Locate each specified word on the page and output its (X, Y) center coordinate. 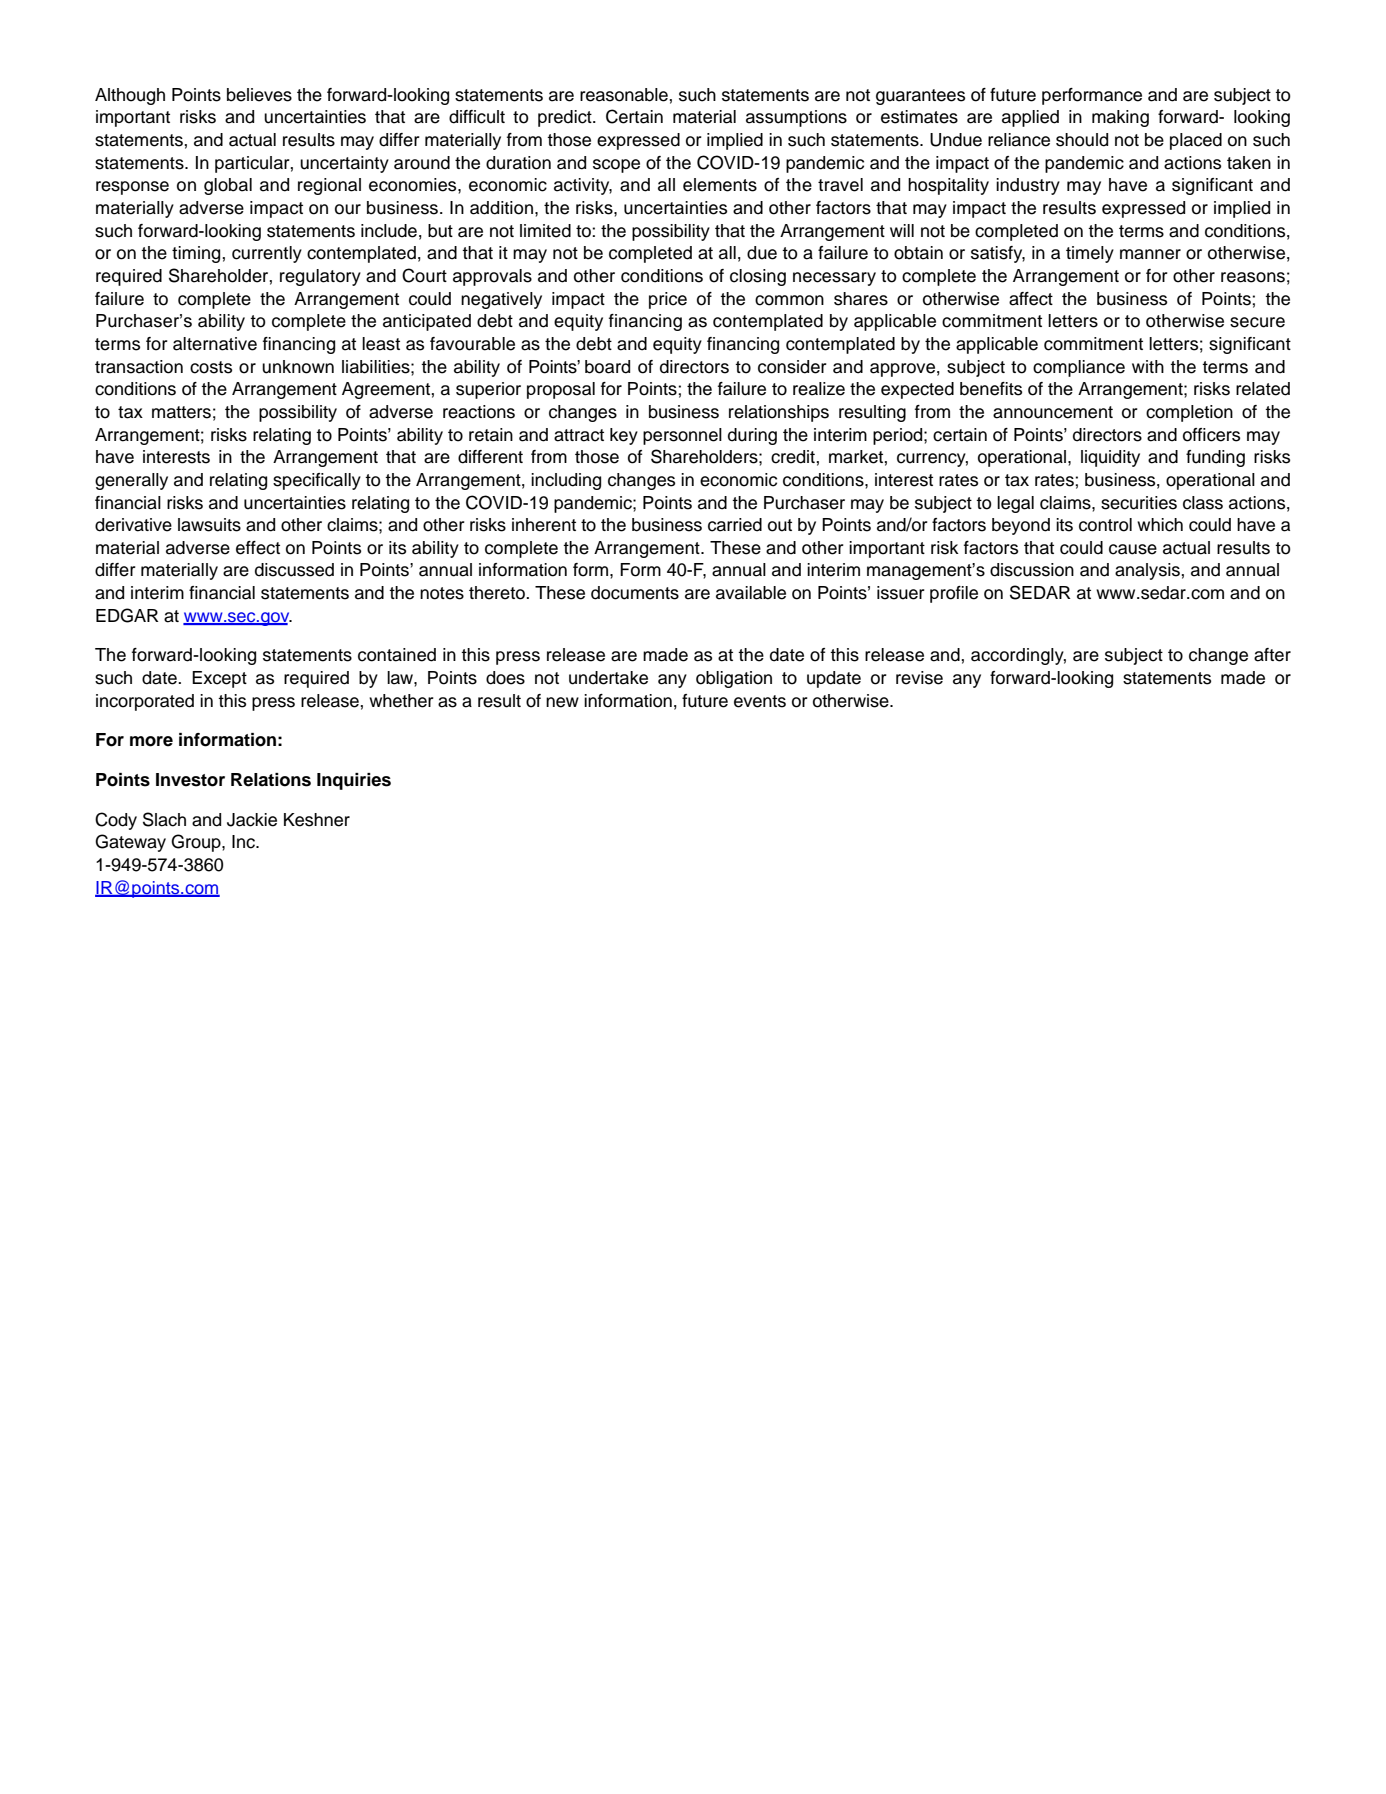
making (1120, 118)
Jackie (252, 820)
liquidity (1110, 458)
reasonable (624, 95)
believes (259, 95)
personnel (682, 436)
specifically (317, 481)
